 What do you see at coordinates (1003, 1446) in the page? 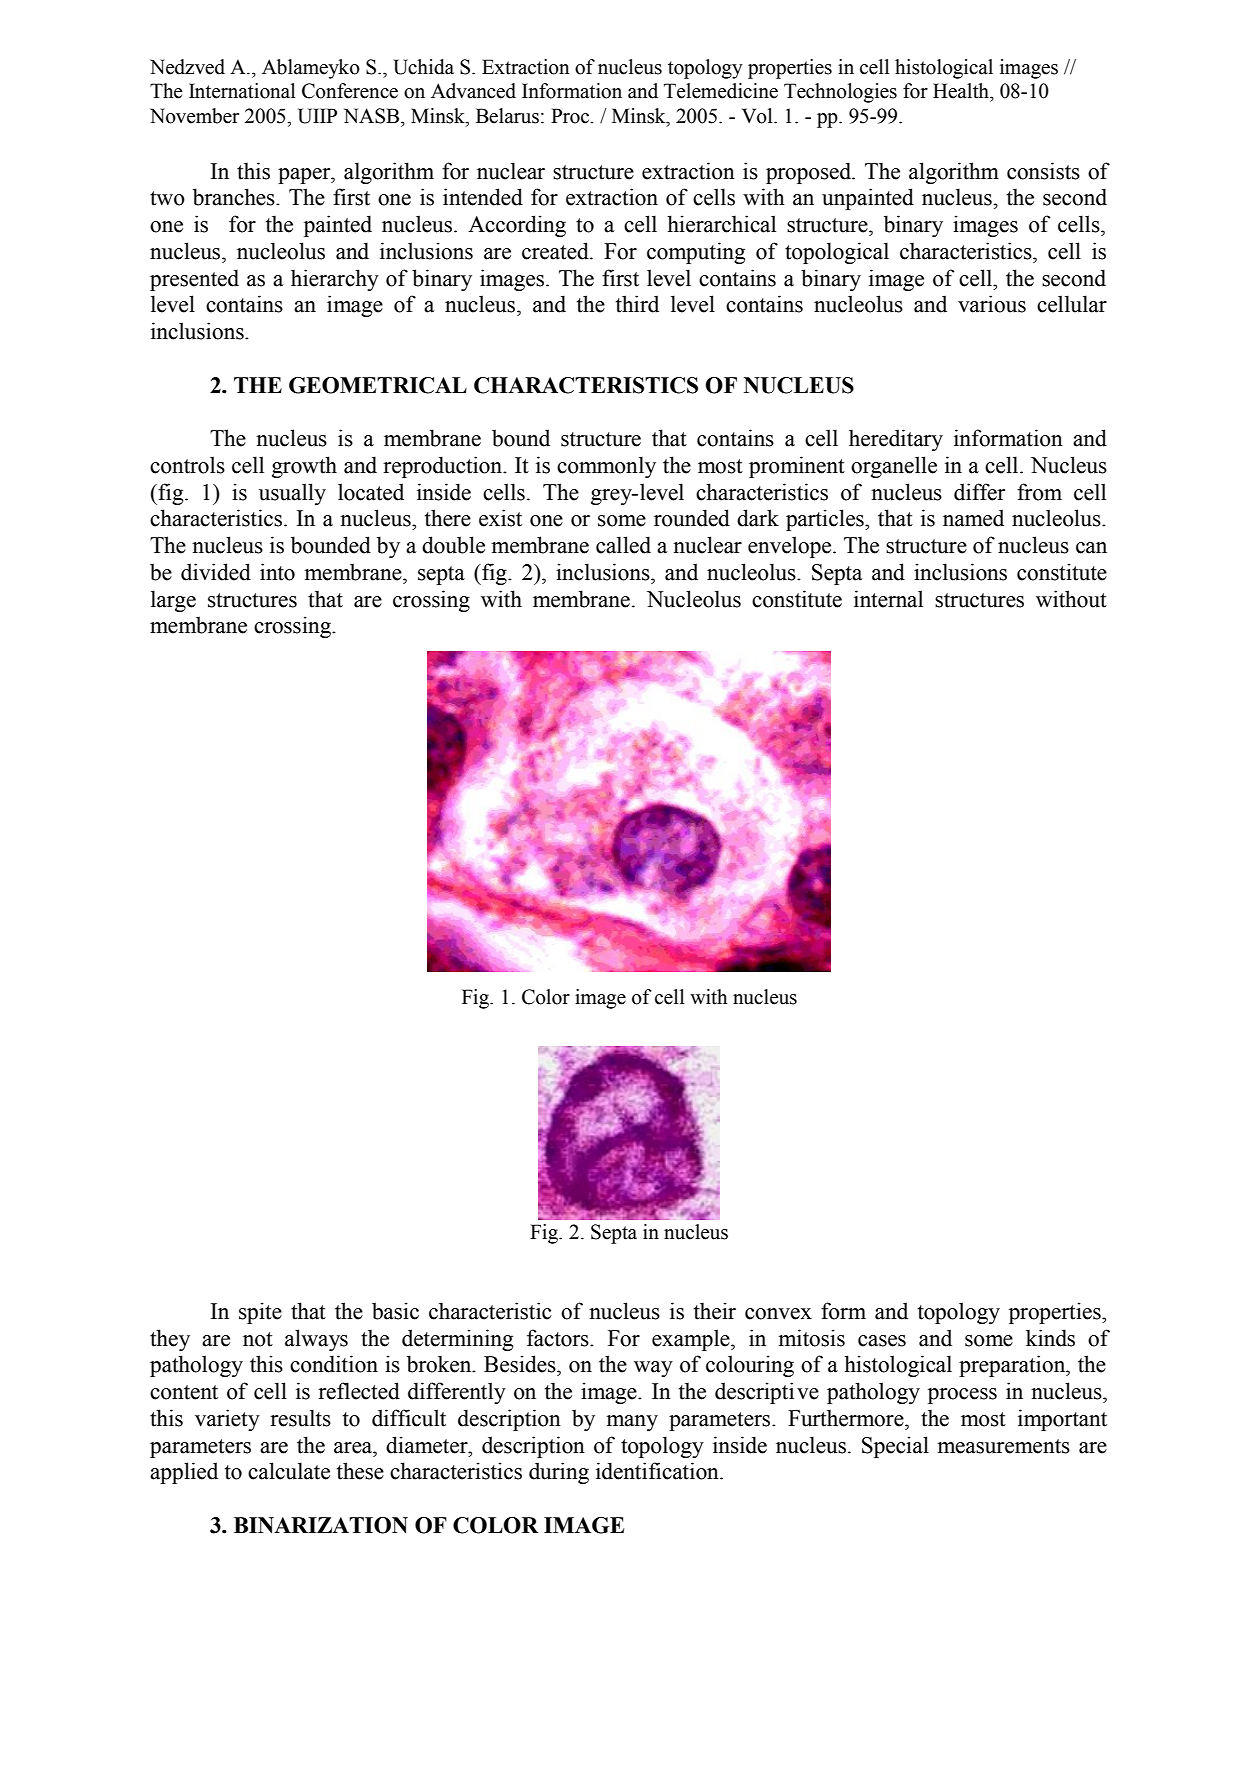
I see `measurements` at bounding box center [1003, 1446].
